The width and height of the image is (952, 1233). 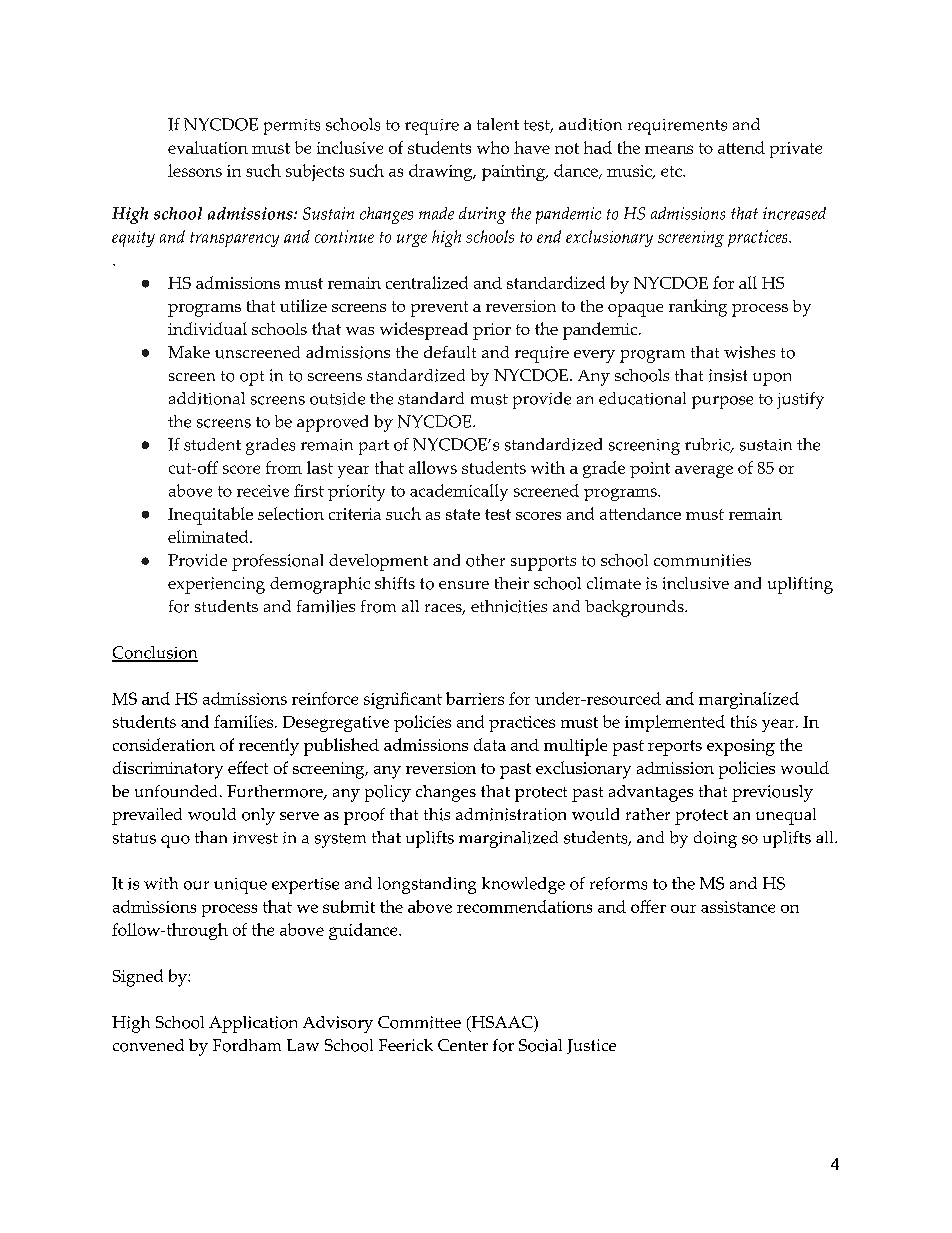 What do you see at coordinates (459, 492) in the image?
I see `academically` at bounding box center [459, 492].
